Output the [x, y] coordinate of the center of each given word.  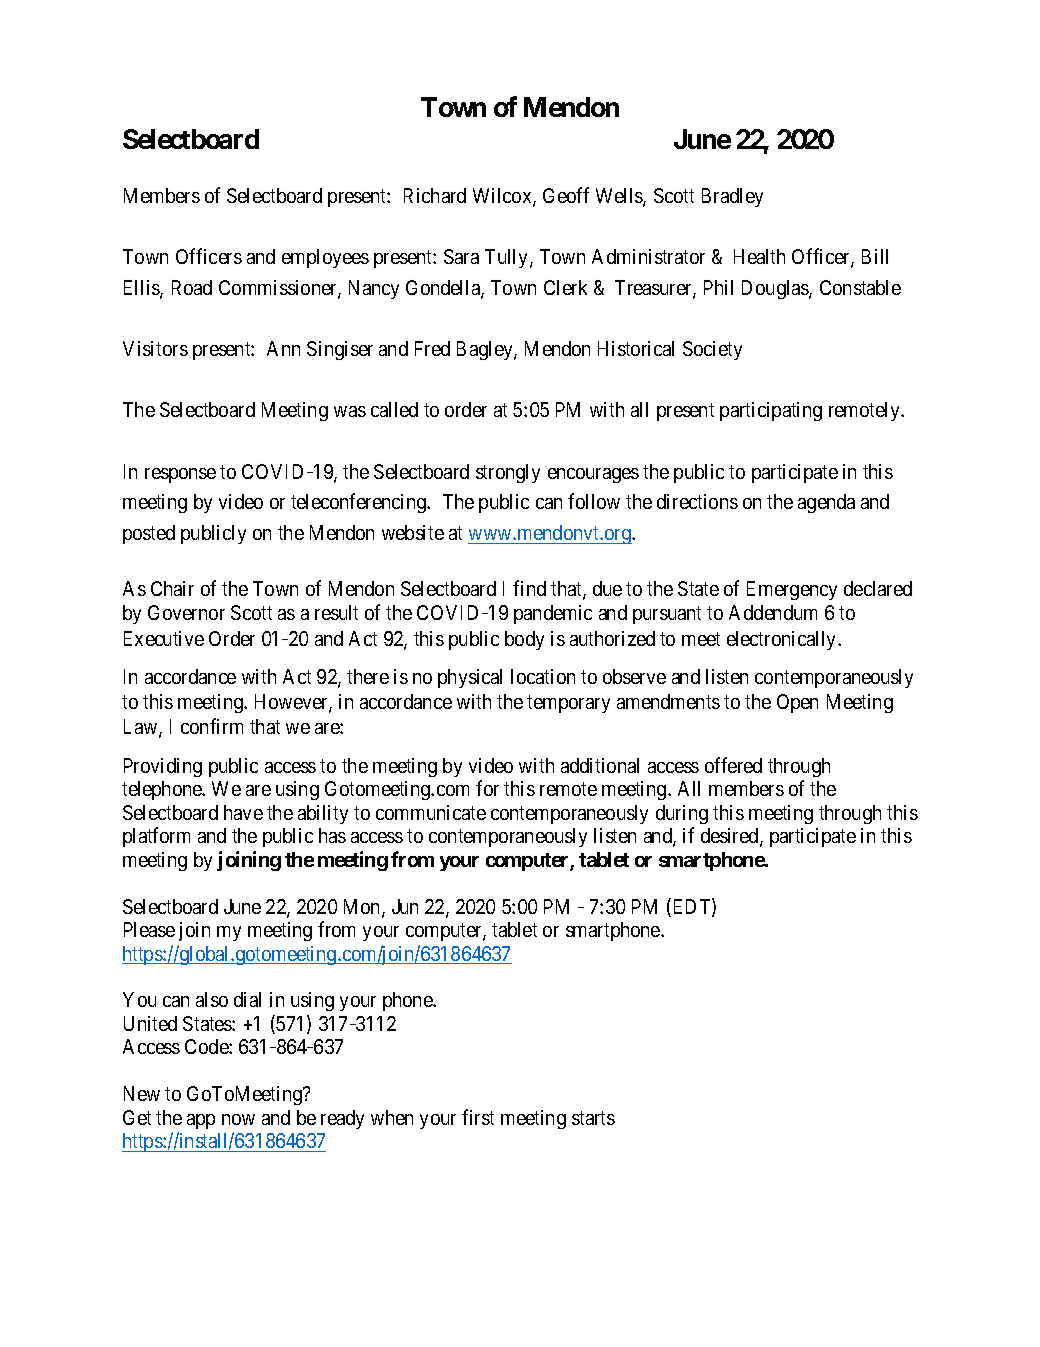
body [524, 640]
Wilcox [503, 197]
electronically [783, 640]
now [238, 1119]
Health [759, 256]
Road [192, 287]
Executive [164, 638]
